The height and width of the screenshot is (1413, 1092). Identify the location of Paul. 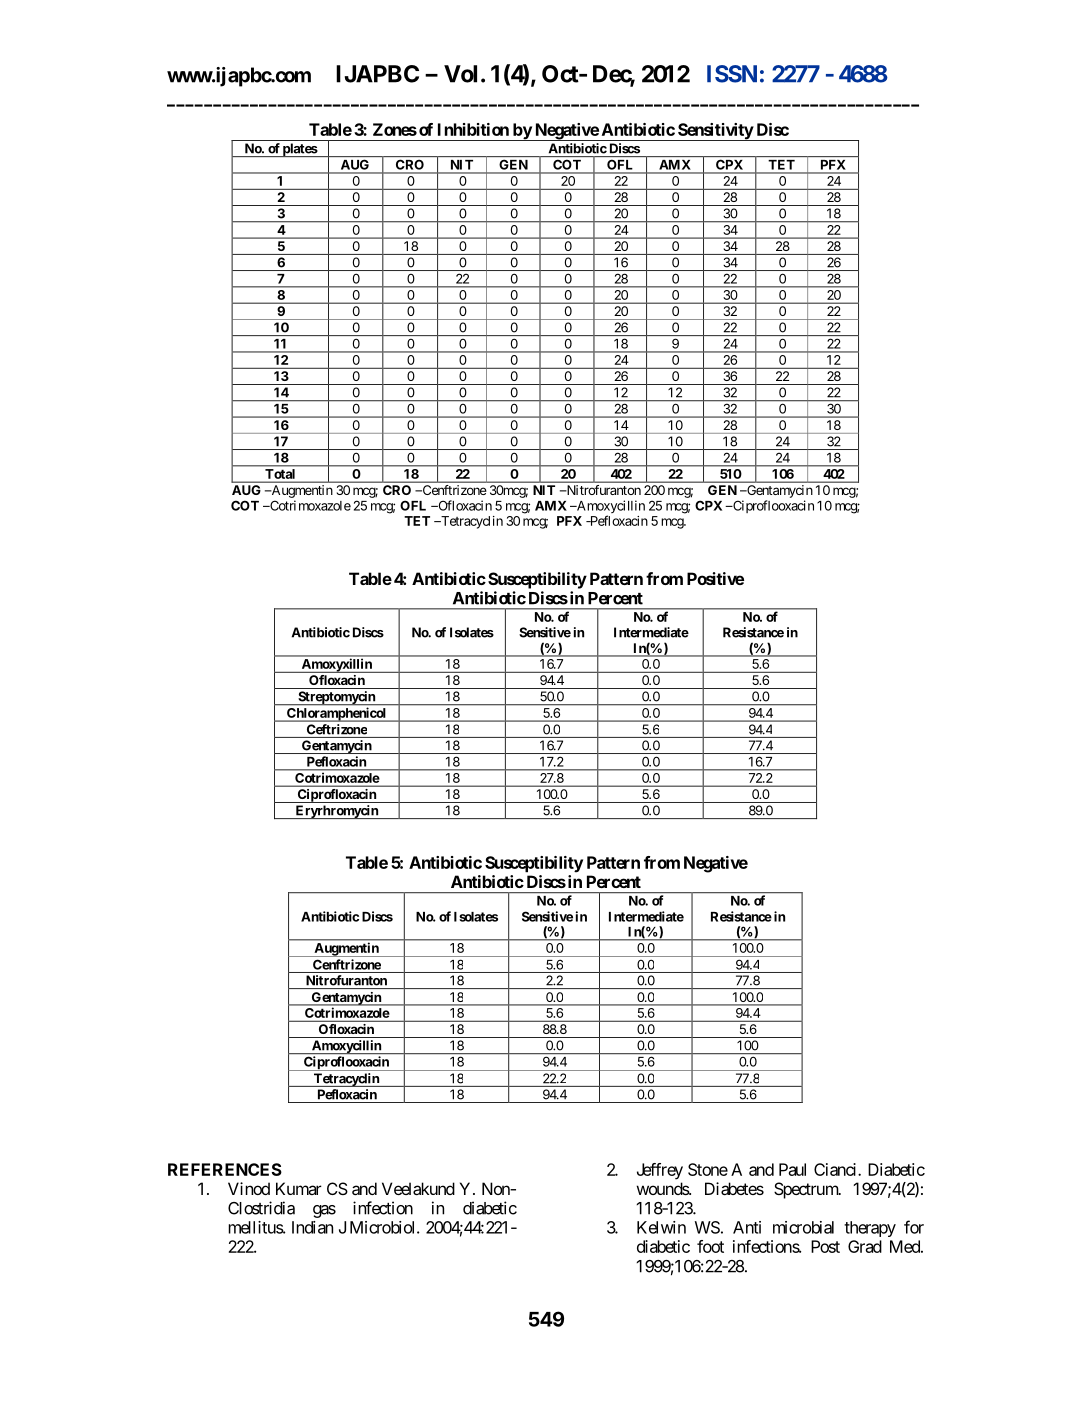
(792, 1169).
